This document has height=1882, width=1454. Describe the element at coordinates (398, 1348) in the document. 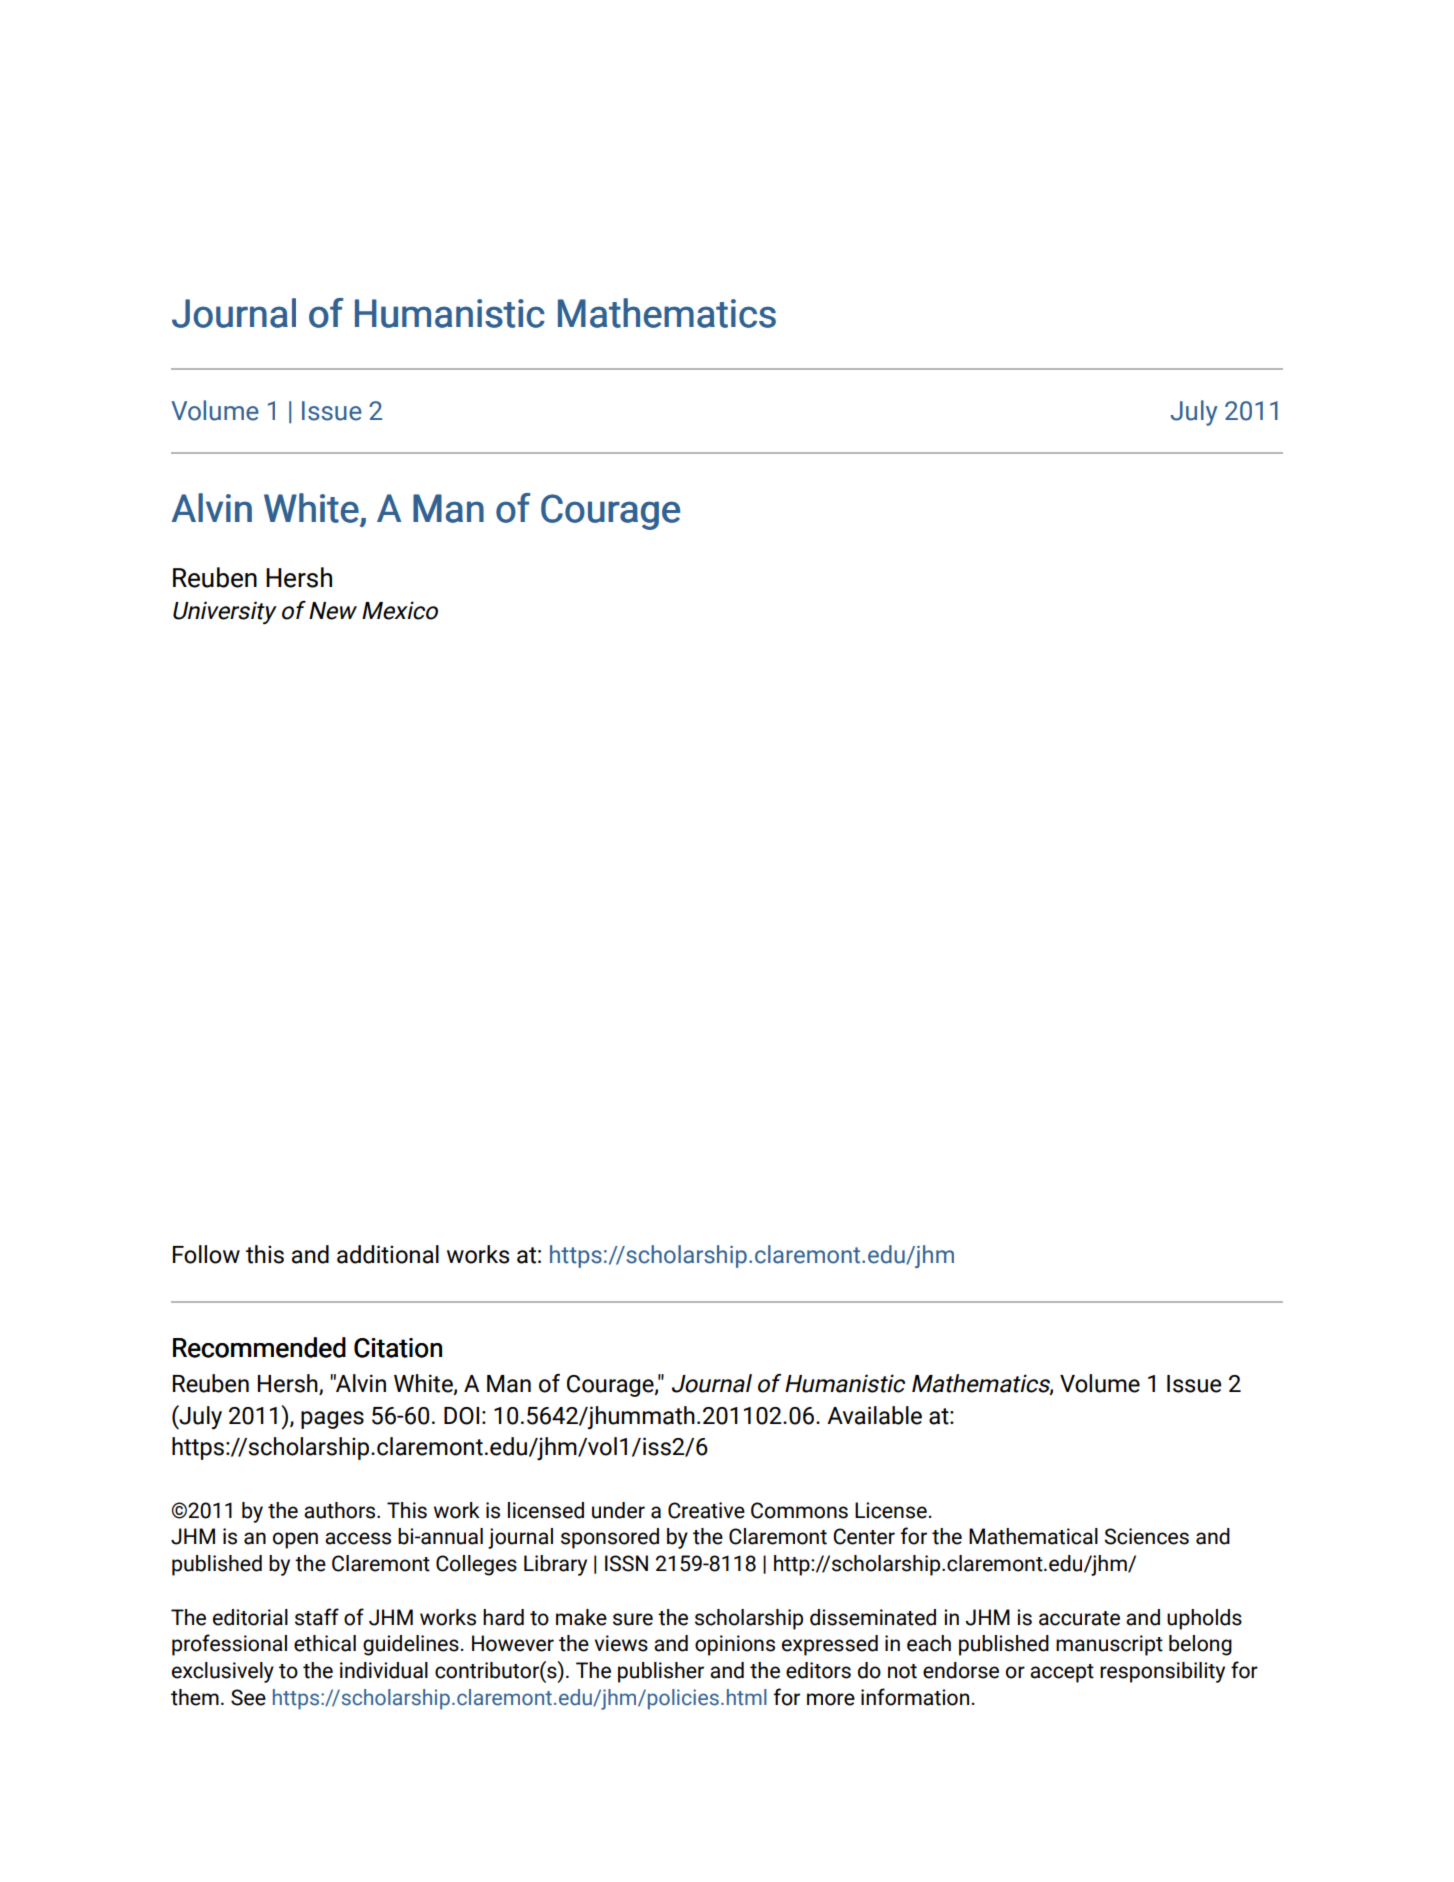

I see `Citation` at that location.
